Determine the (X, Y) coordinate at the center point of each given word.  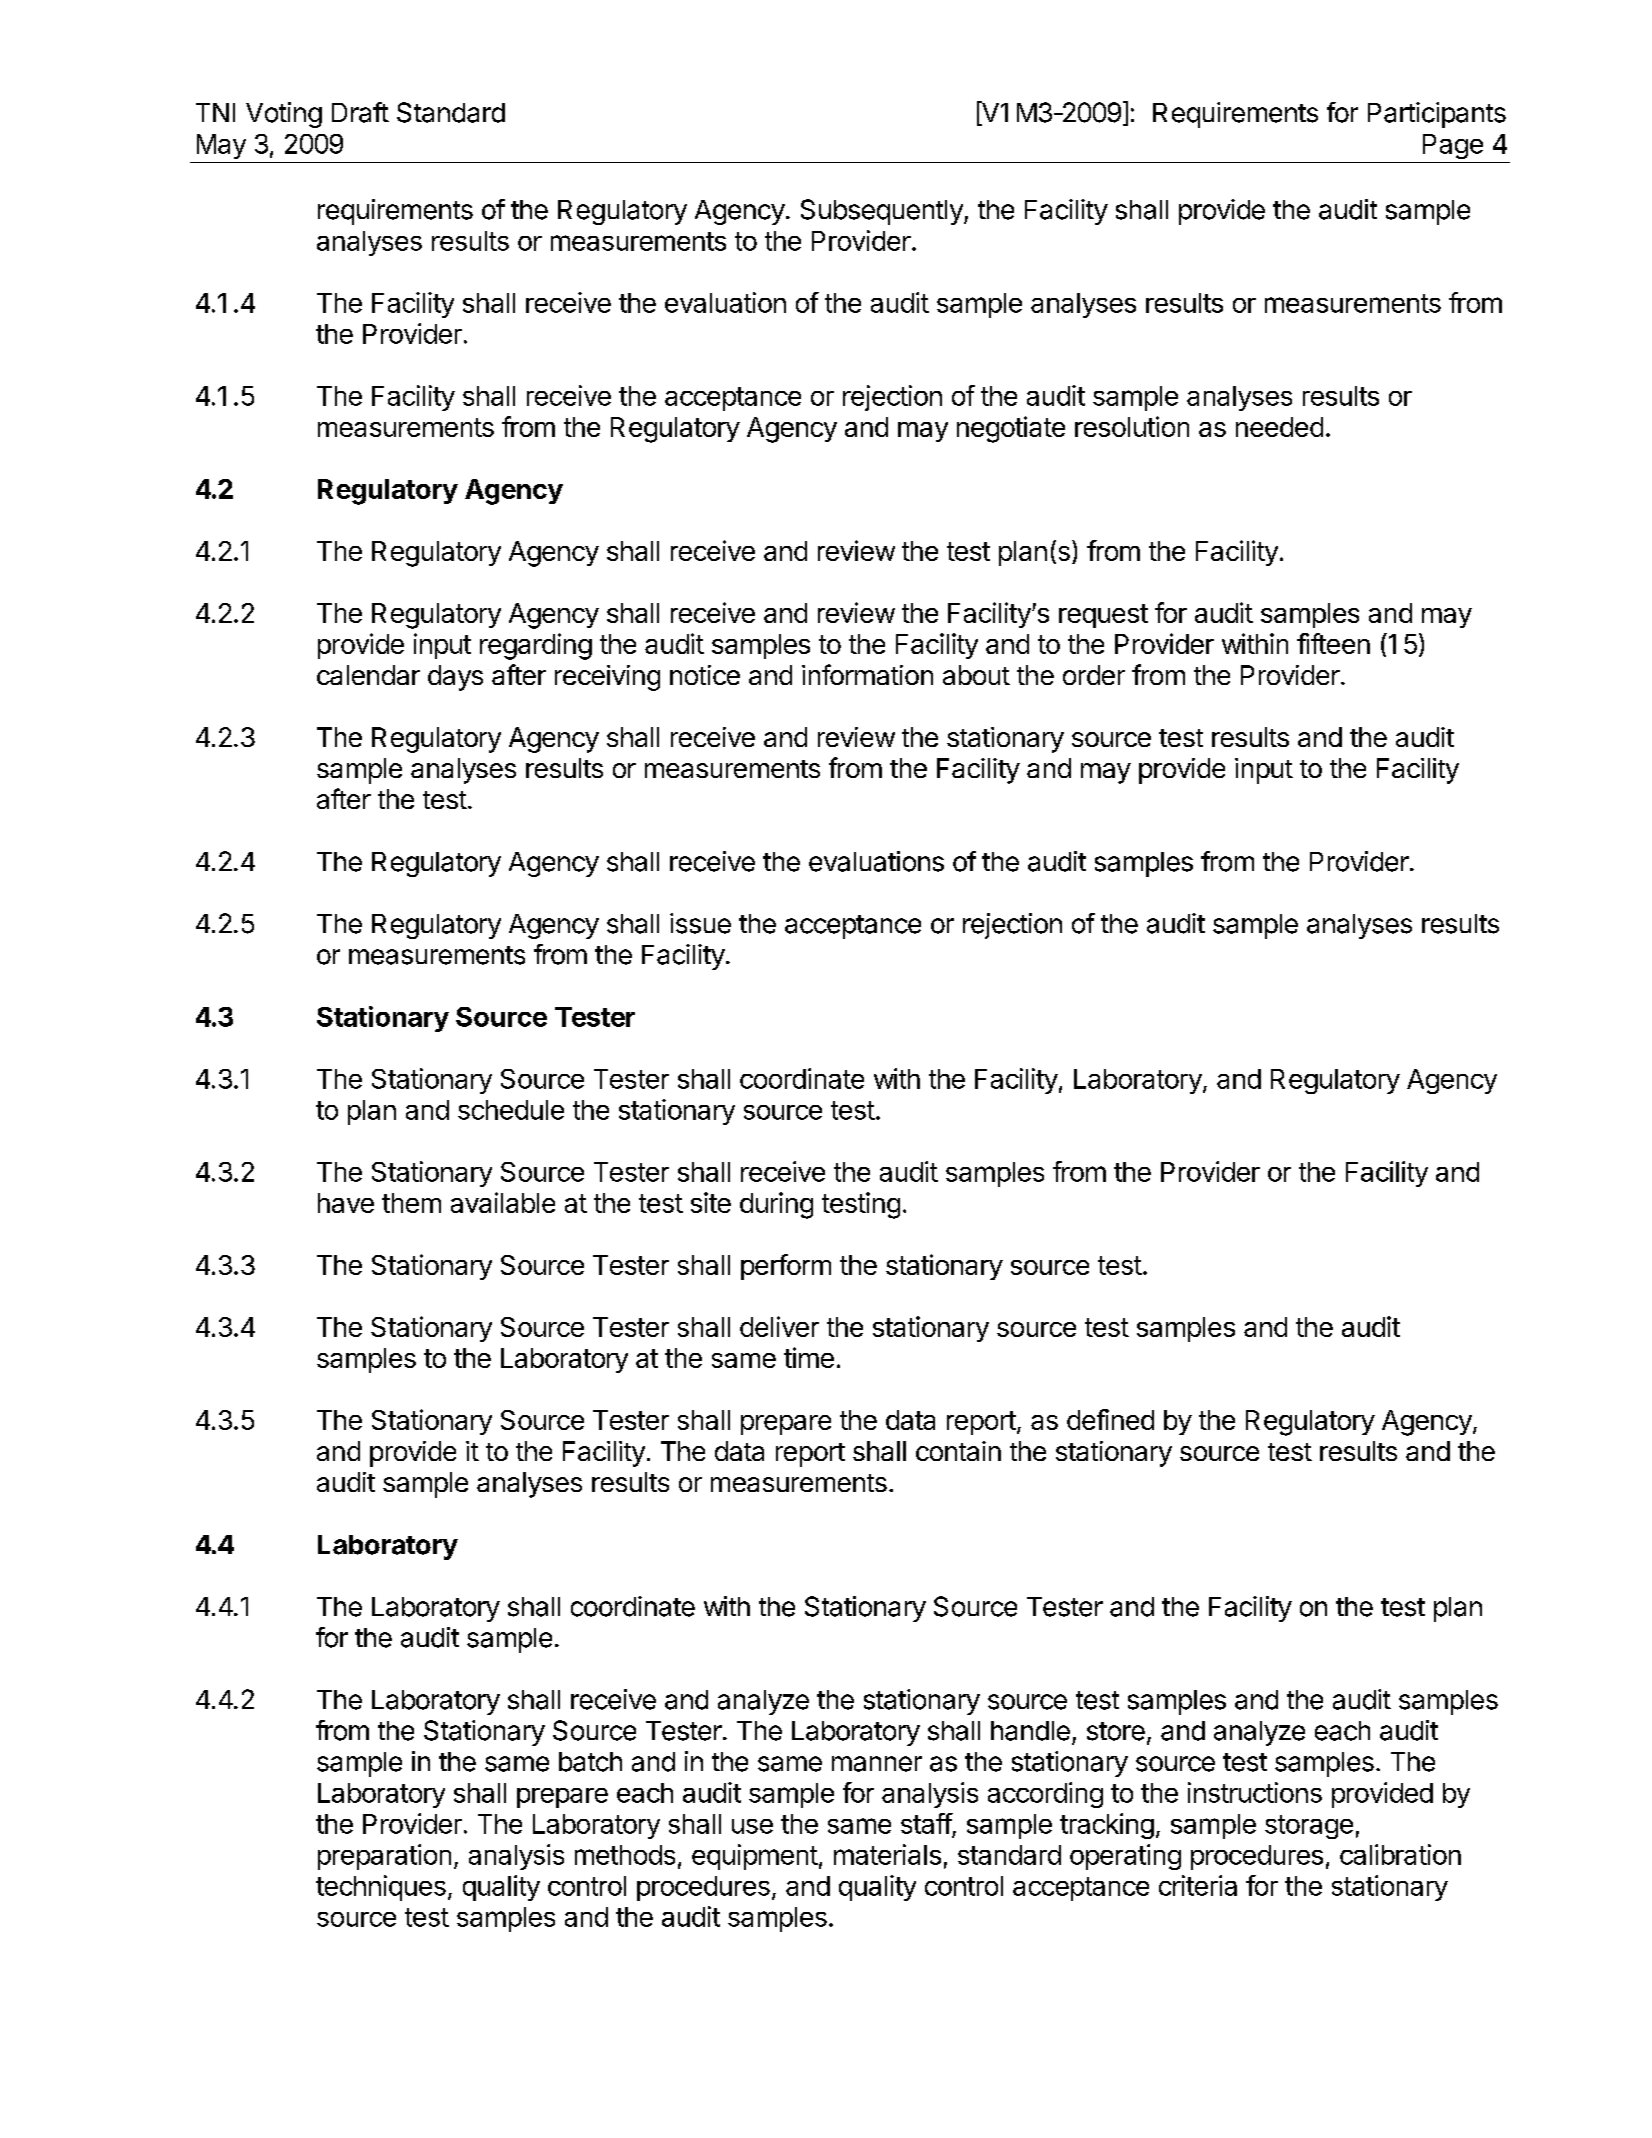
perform (786, 1267)
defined (1110, 1419)
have (346, 1203)
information (867, 674)
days (455, 678)
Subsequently (883, 212)
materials (887, 1854)
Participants (1437, 115)
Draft (360, 112)
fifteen (1333, 643)
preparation (384, 1857)
